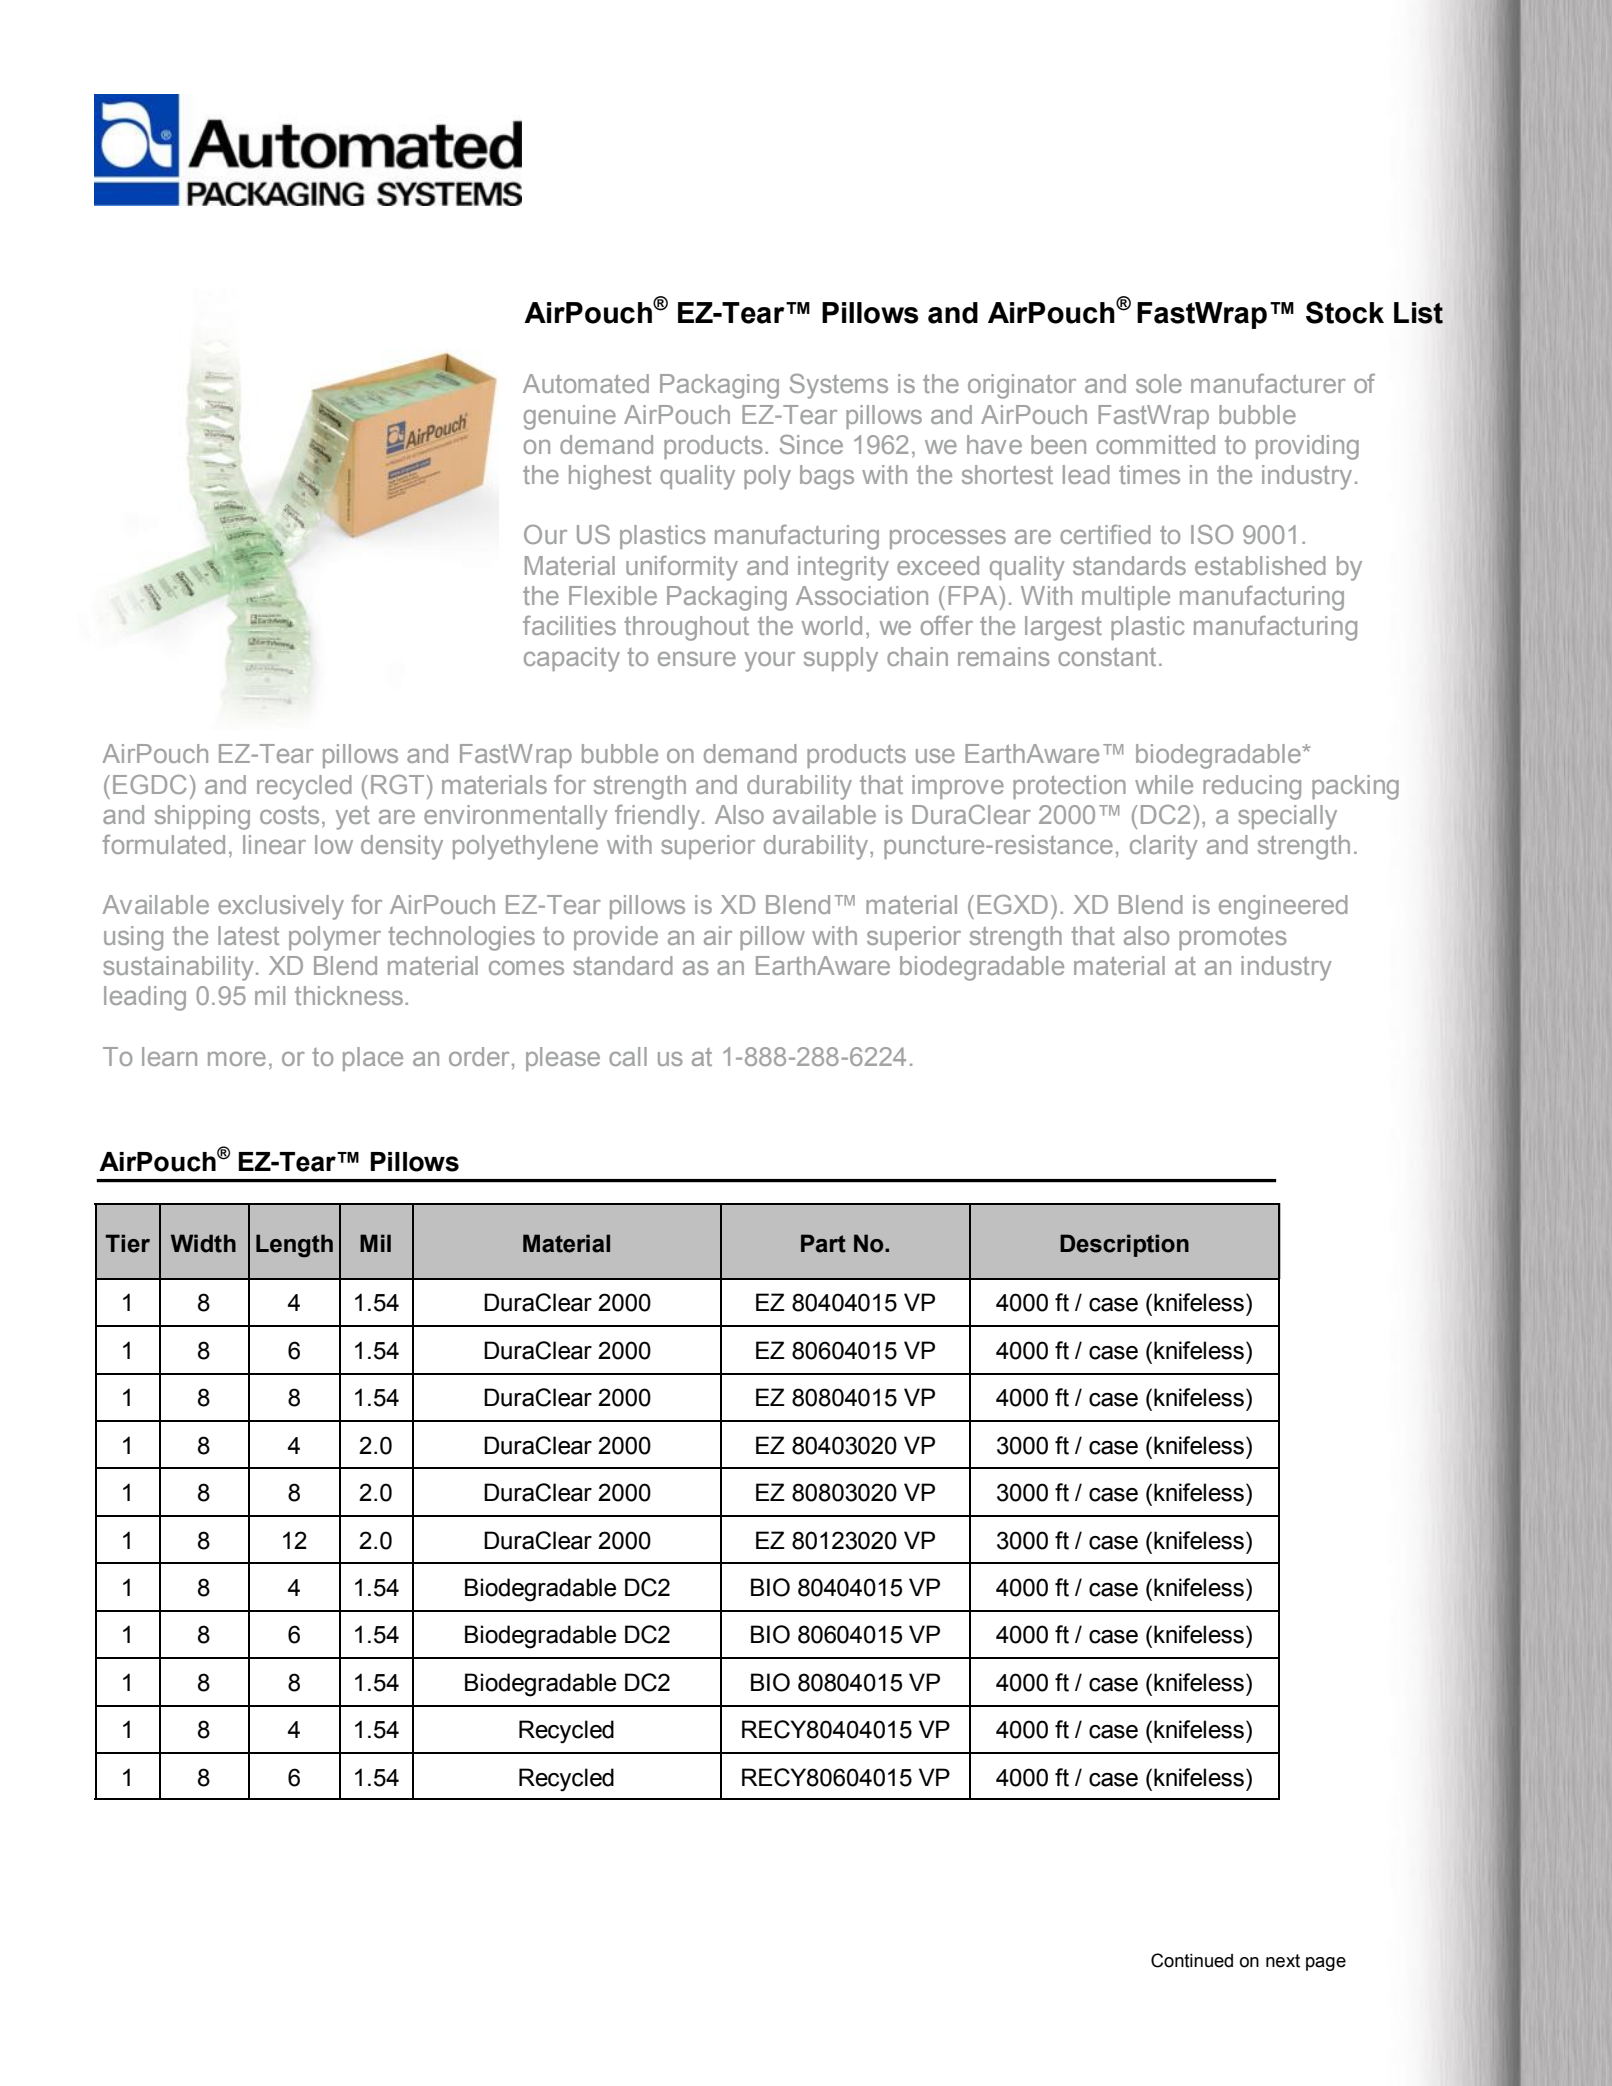 Image resolution: width=1612 pixels, height=2086 pixels. Describe the element at coordinates (294, 1246) in the page. I see `Length` at that location.
